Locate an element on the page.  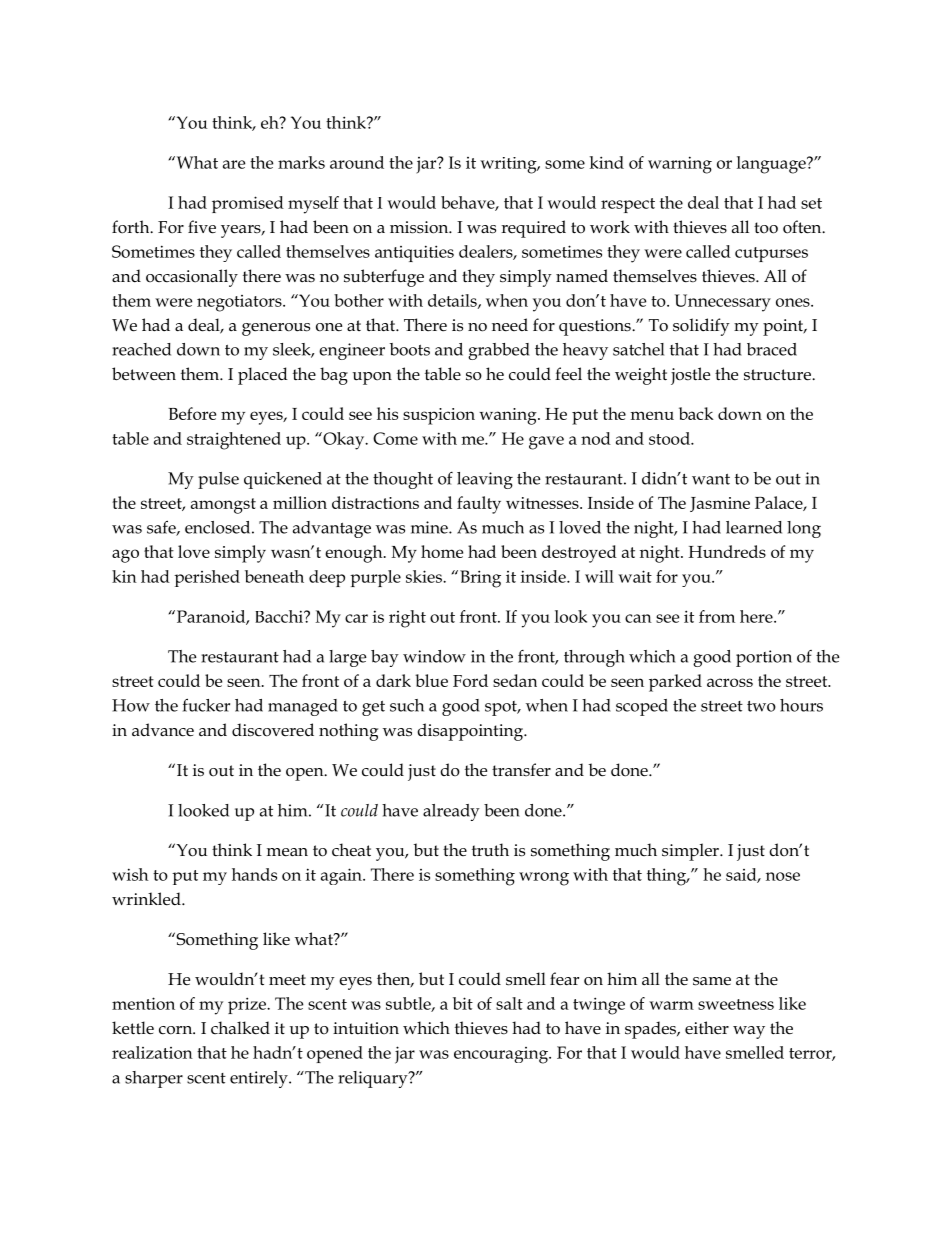
from is located at coordinates (717, 616).
